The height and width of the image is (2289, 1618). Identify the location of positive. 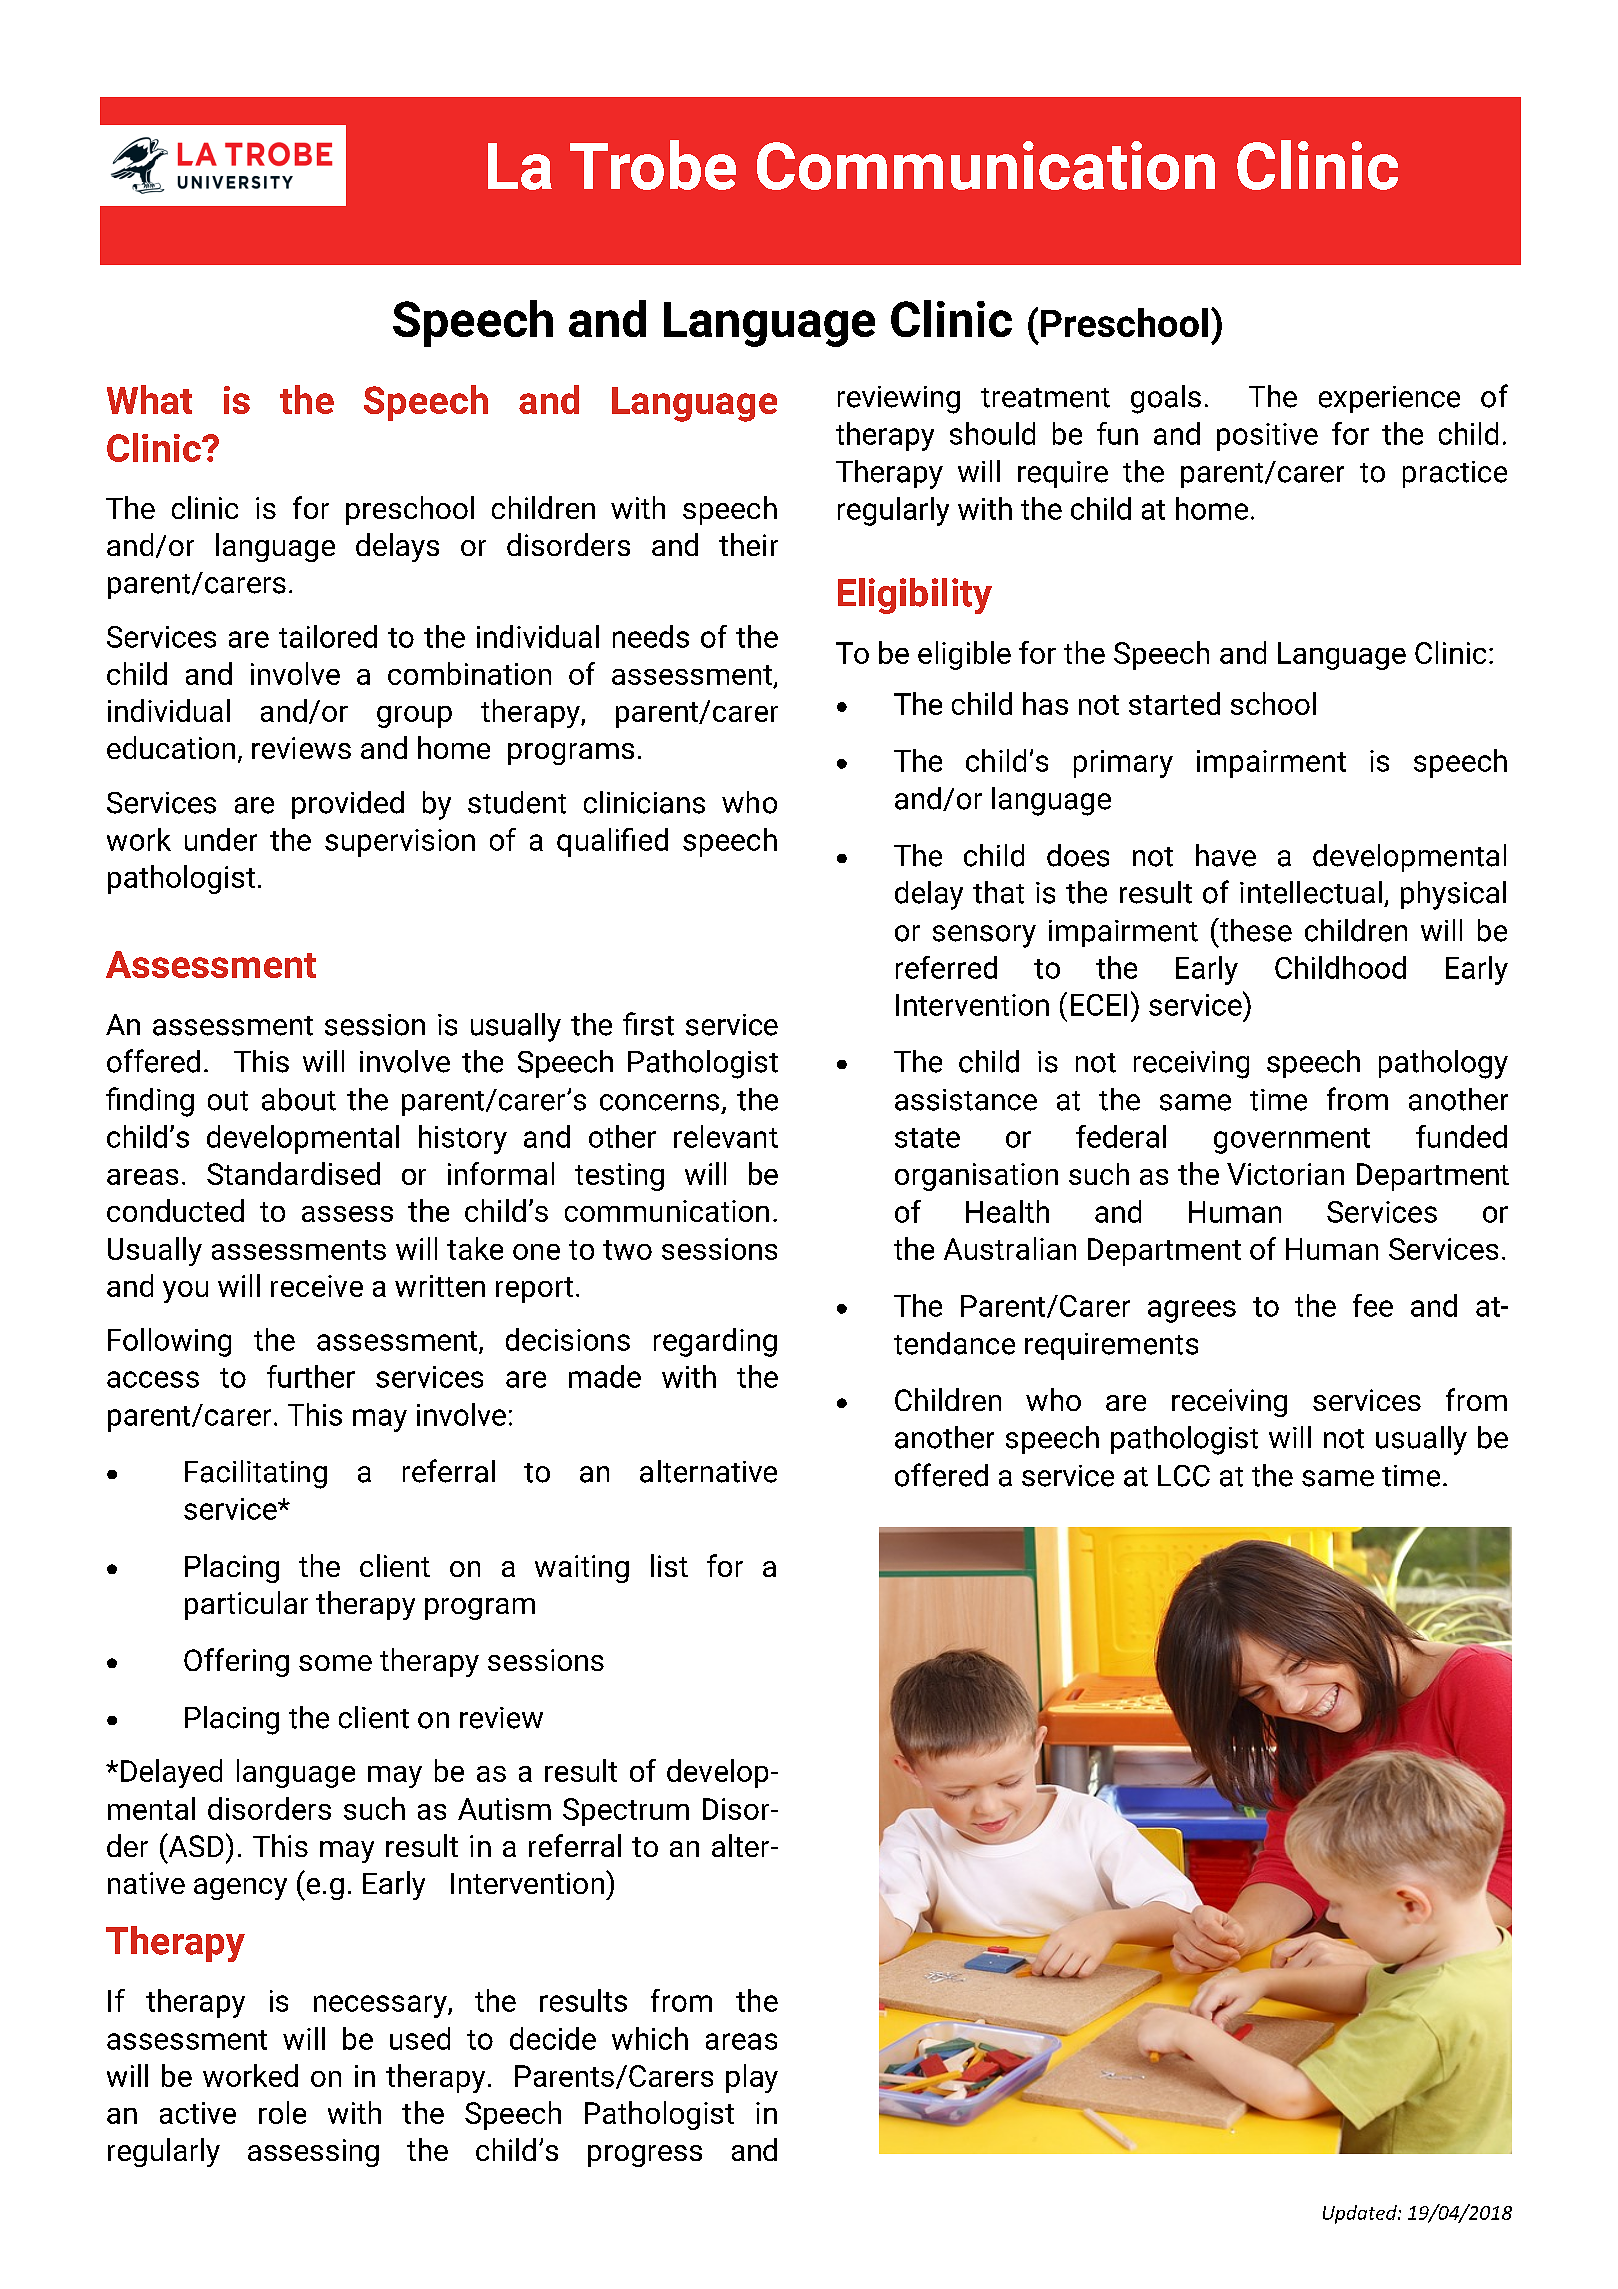
(1267, 437).
